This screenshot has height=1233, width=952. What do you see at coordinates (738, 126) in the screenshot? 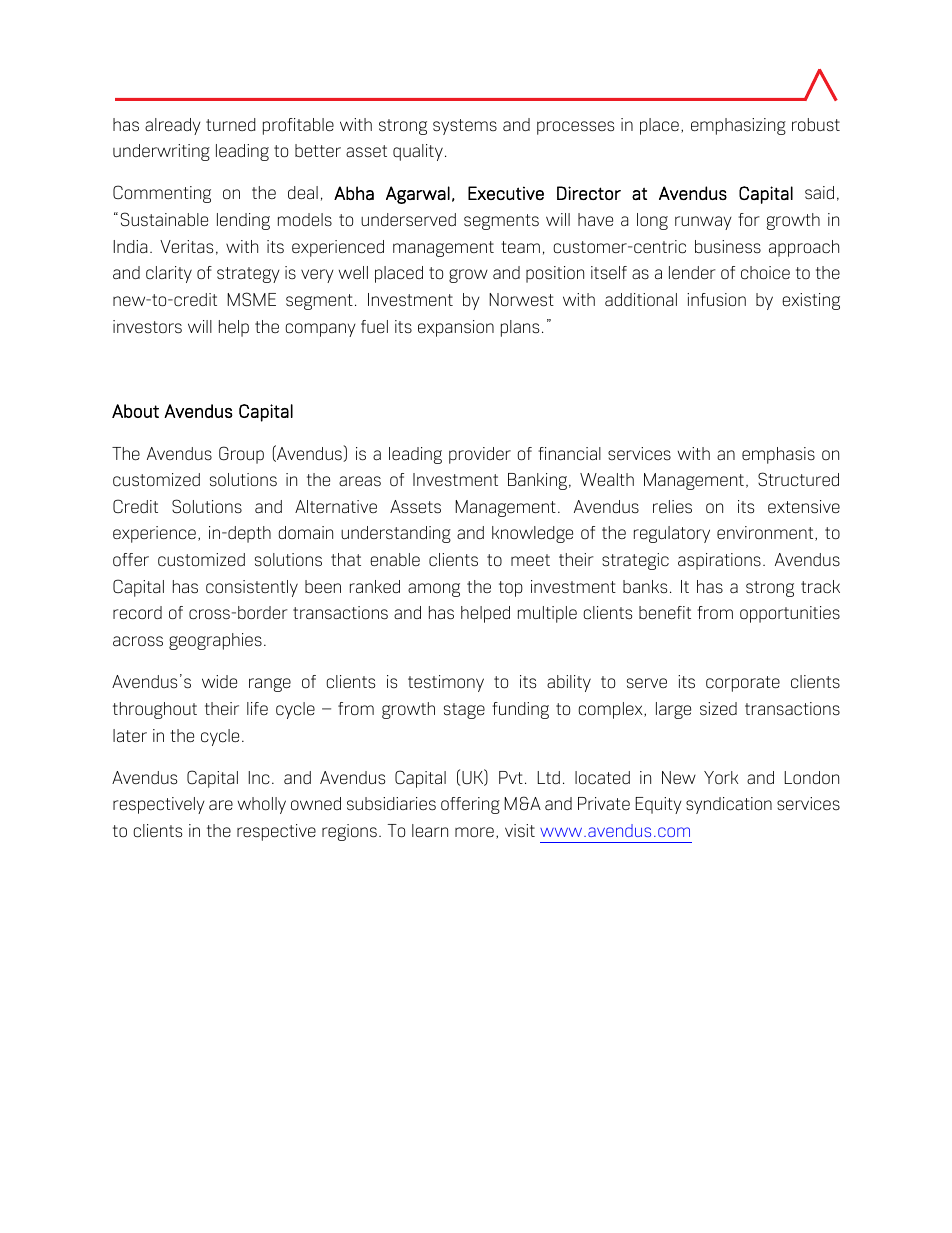
I see `emphasizing` at bounding box center [738, 126].
